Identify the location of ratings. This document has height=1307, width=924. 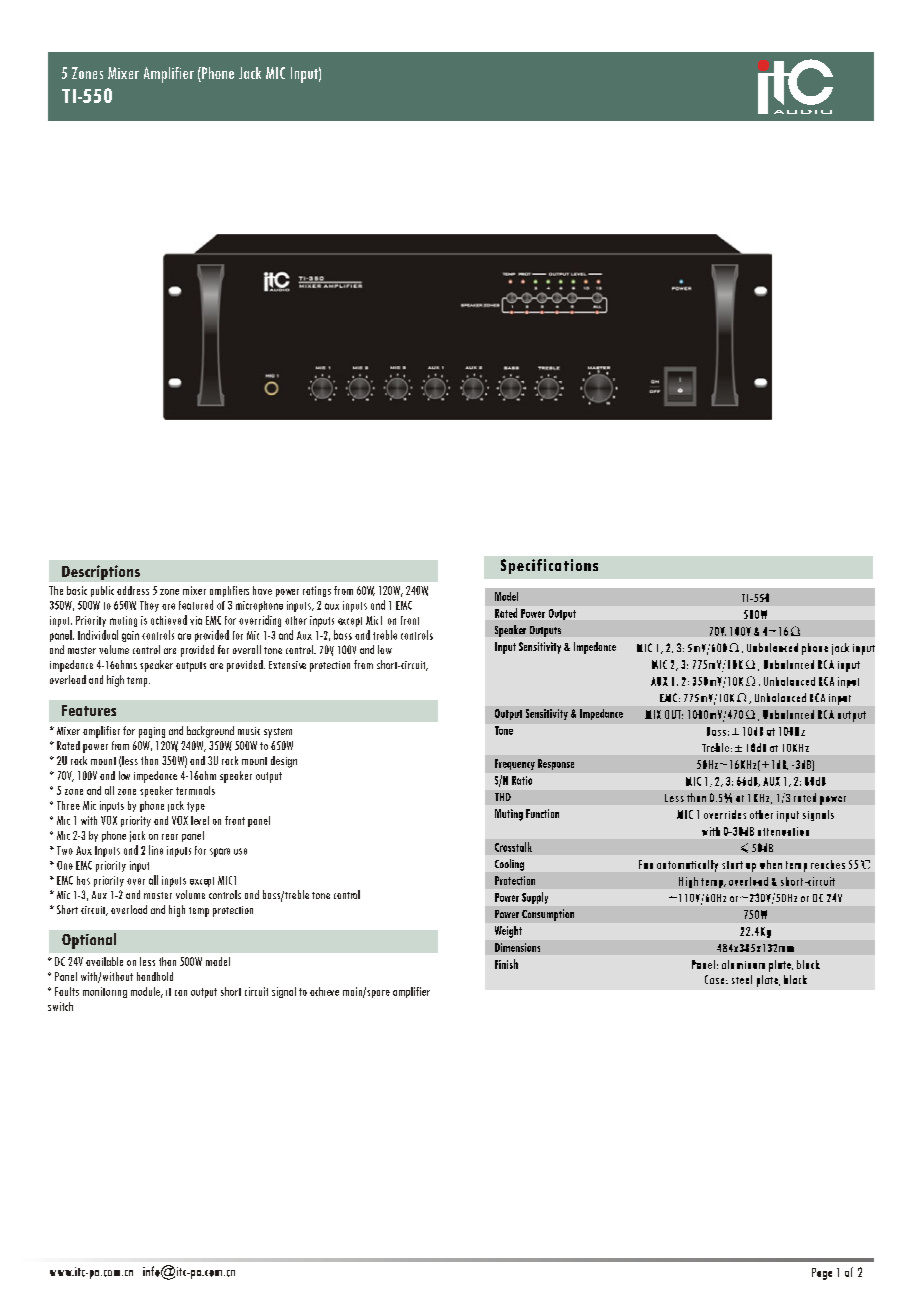
(317, 591).
